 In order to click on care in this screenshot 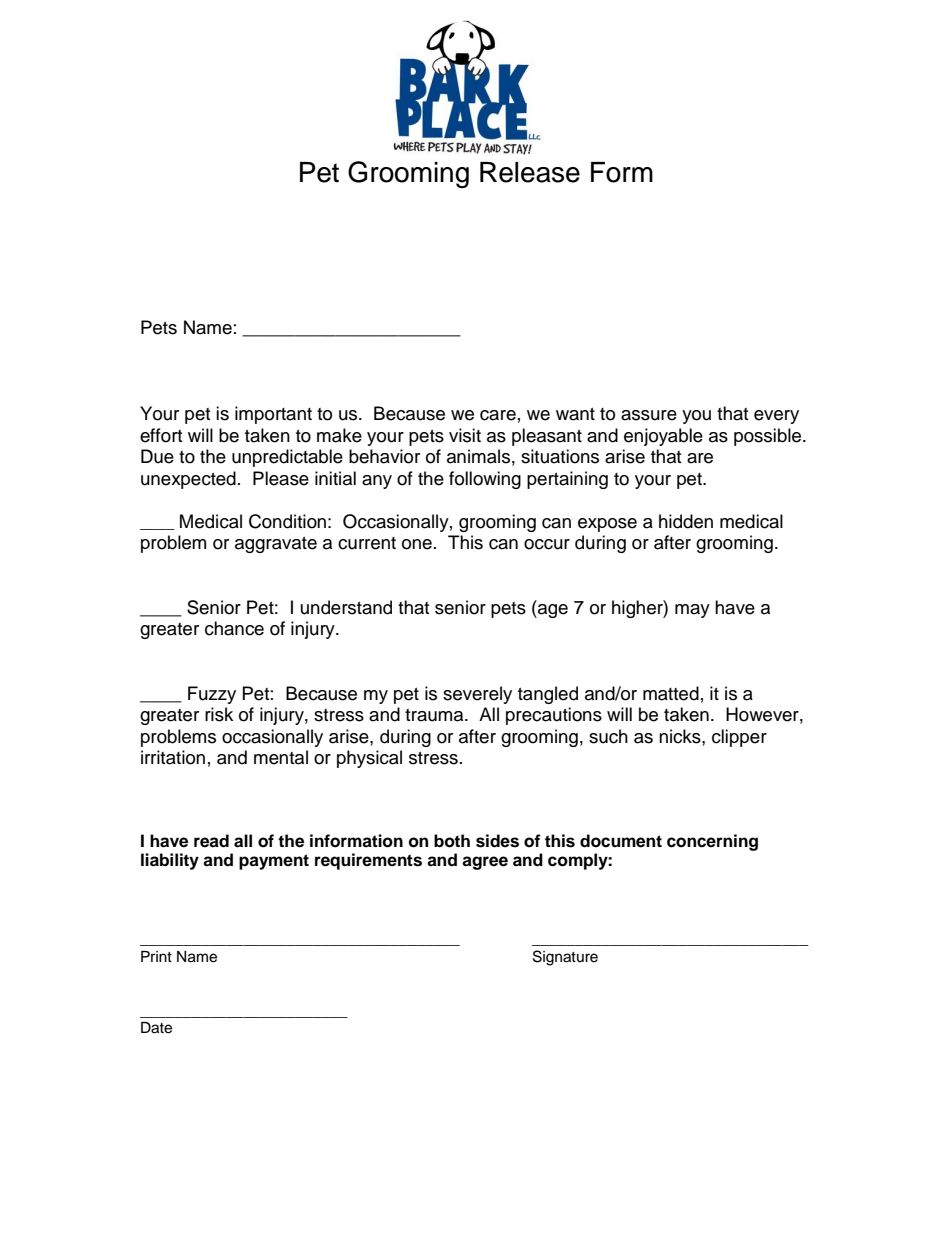, I will do `click(498, 415)`.
